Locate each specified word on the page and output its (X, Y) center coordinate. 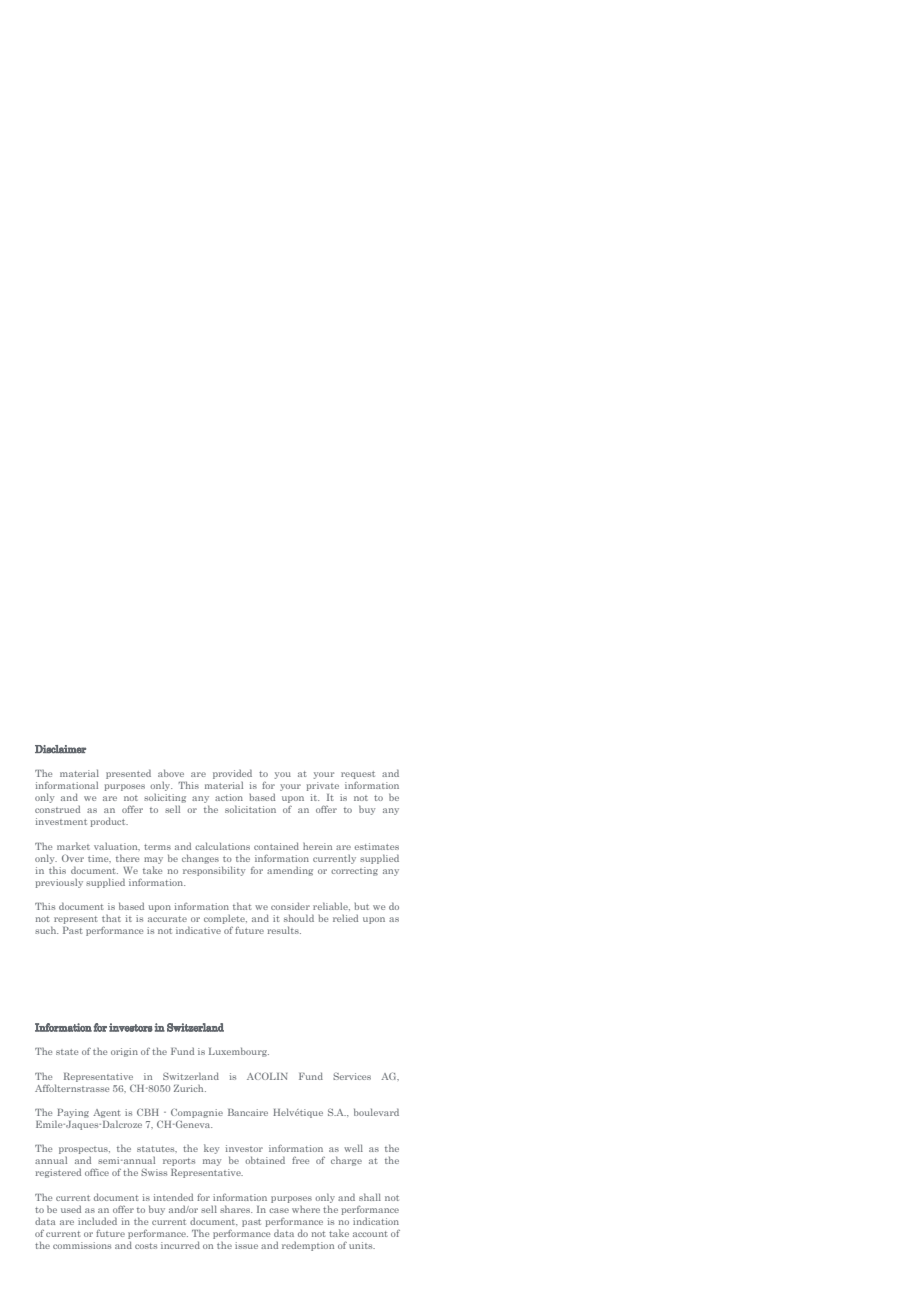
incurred (180, 1245)
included (97, 1221)
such (46, 930)
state (67, 1052)
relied (345, 918)
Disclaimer (60, 749)
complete (225, 919)
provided (232, 774)
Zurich (190, 1088)
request (358, 775)
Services (352, 1076)
